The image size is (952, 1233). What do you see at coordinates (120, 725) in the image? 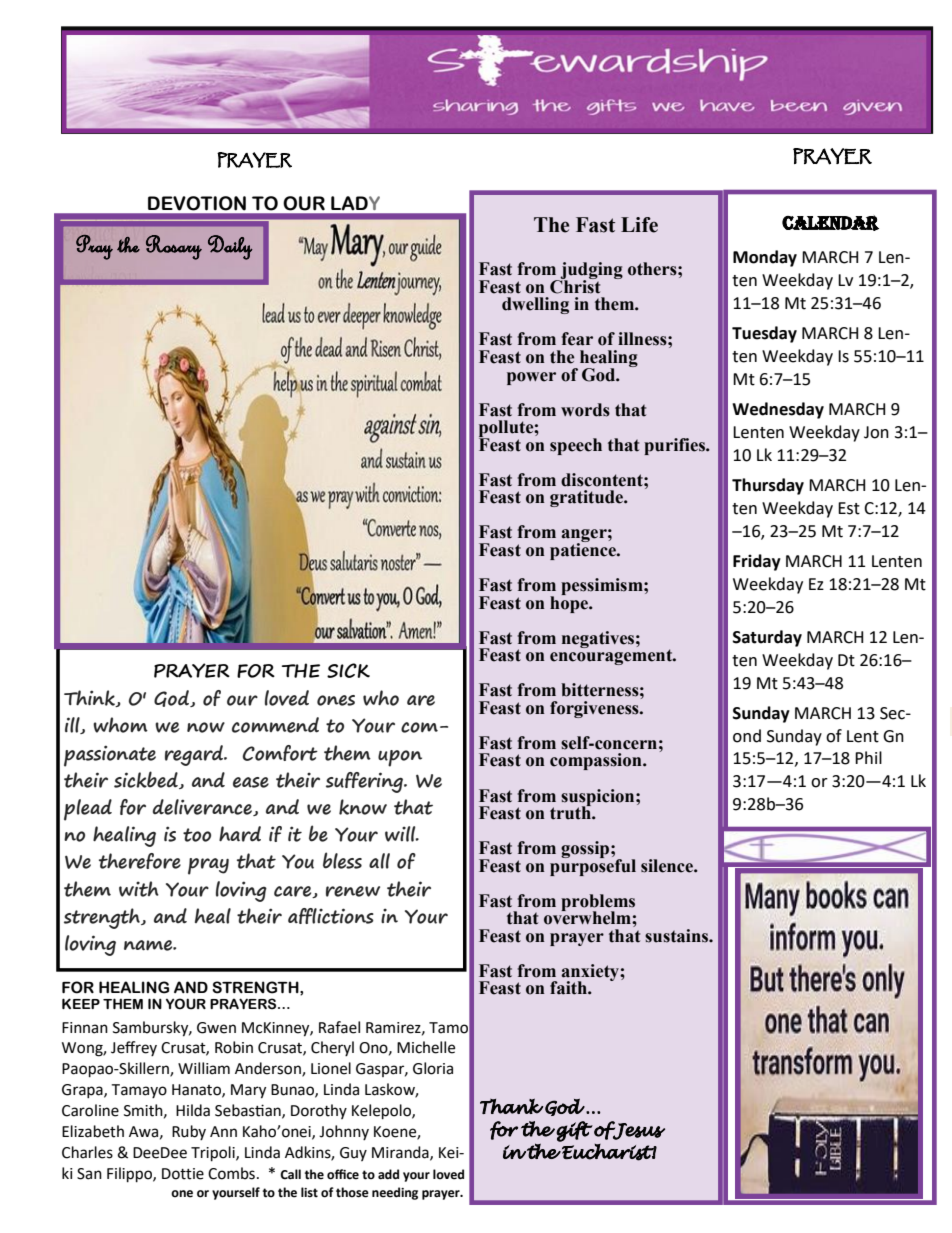
I see `whom` at bounding box center [120, 725].
